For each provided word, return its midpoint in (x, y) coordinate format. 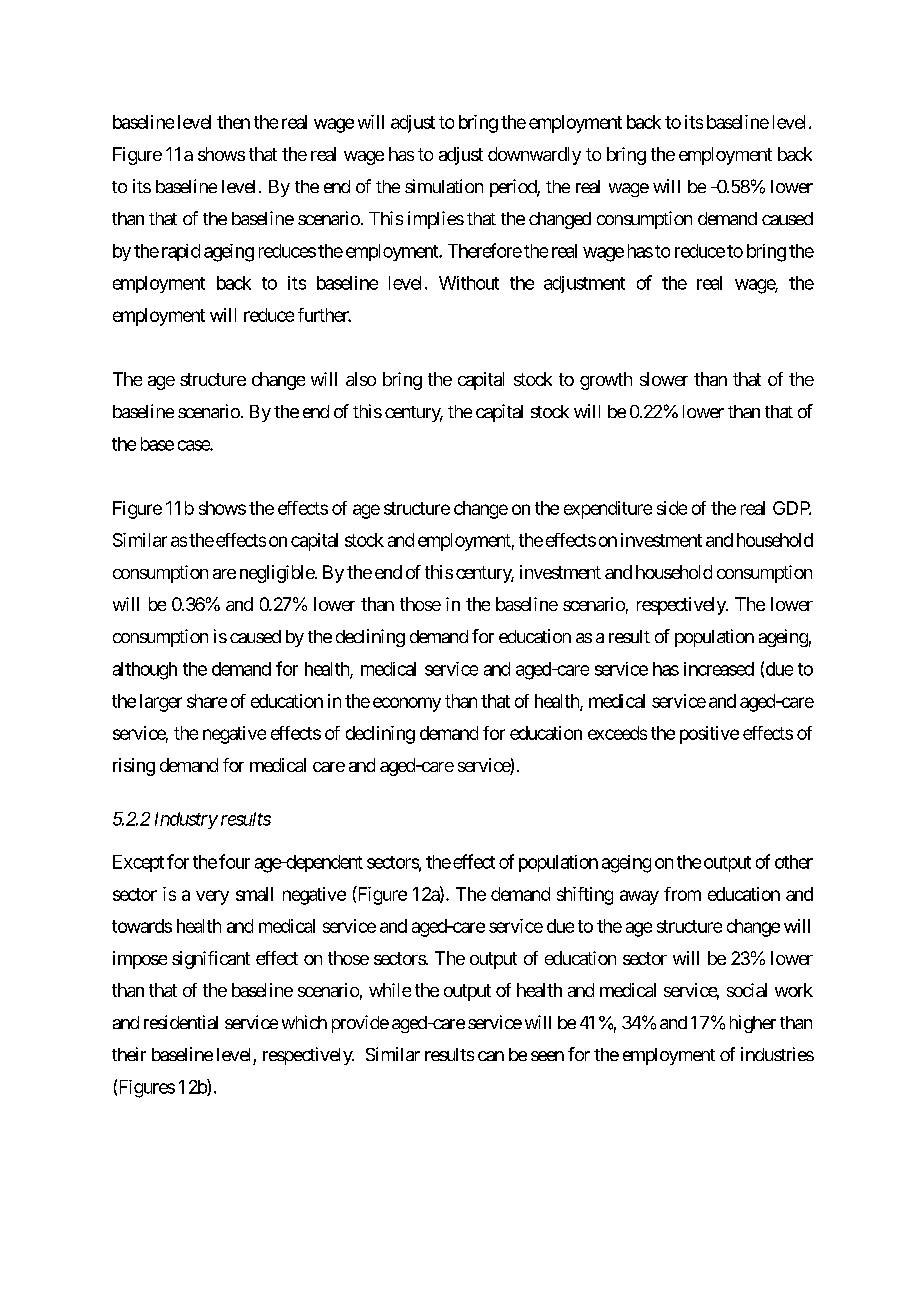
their (129, 1054)
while (390, 990)
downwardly (534, 156)
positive (709, 735)
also (361, 379)
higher (753, 1024)
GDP (792, 508)
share (207, 701)
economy (407, 704)
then (233, 122)
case (194, 445)
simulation (444, 186)
